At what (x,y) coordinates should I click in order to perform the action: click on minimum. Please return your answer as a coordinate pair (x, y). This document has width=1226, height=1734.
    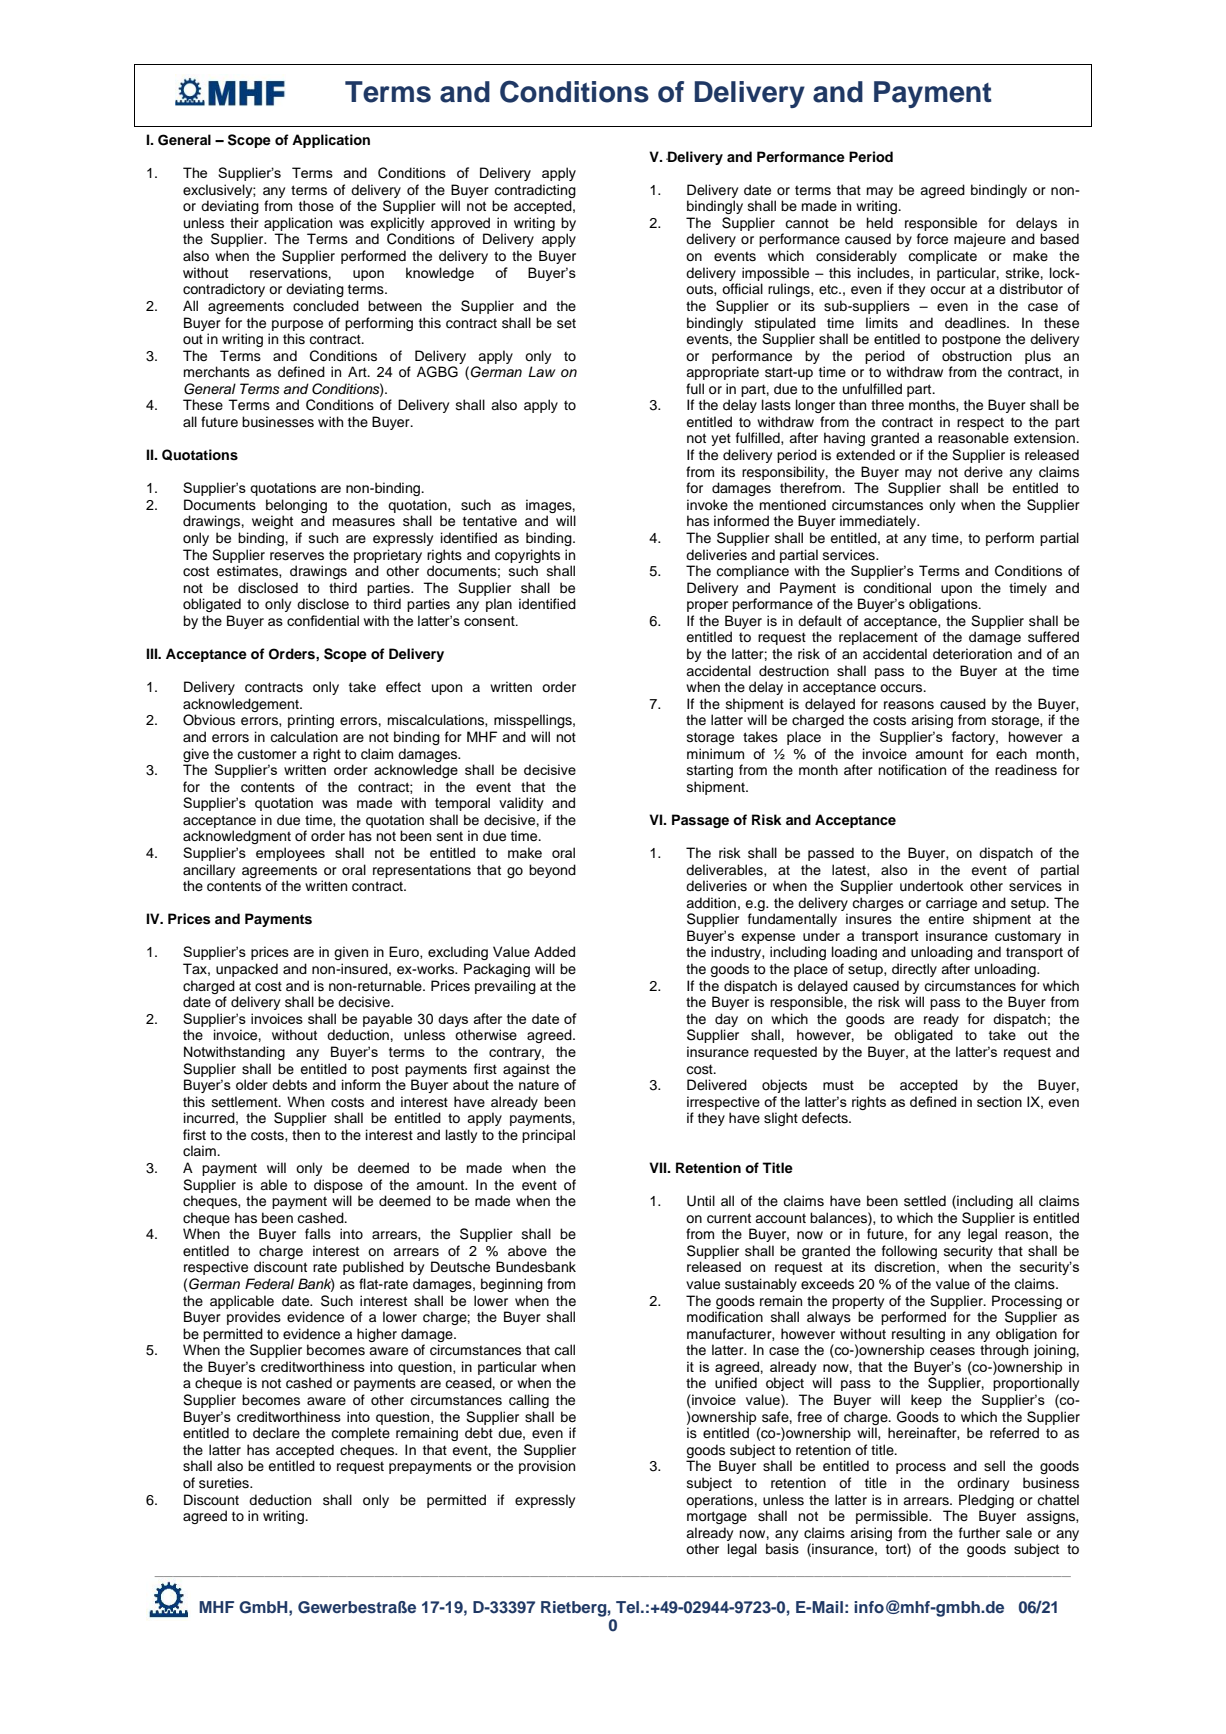
    Looking at the image, I should click on (715, 754).
